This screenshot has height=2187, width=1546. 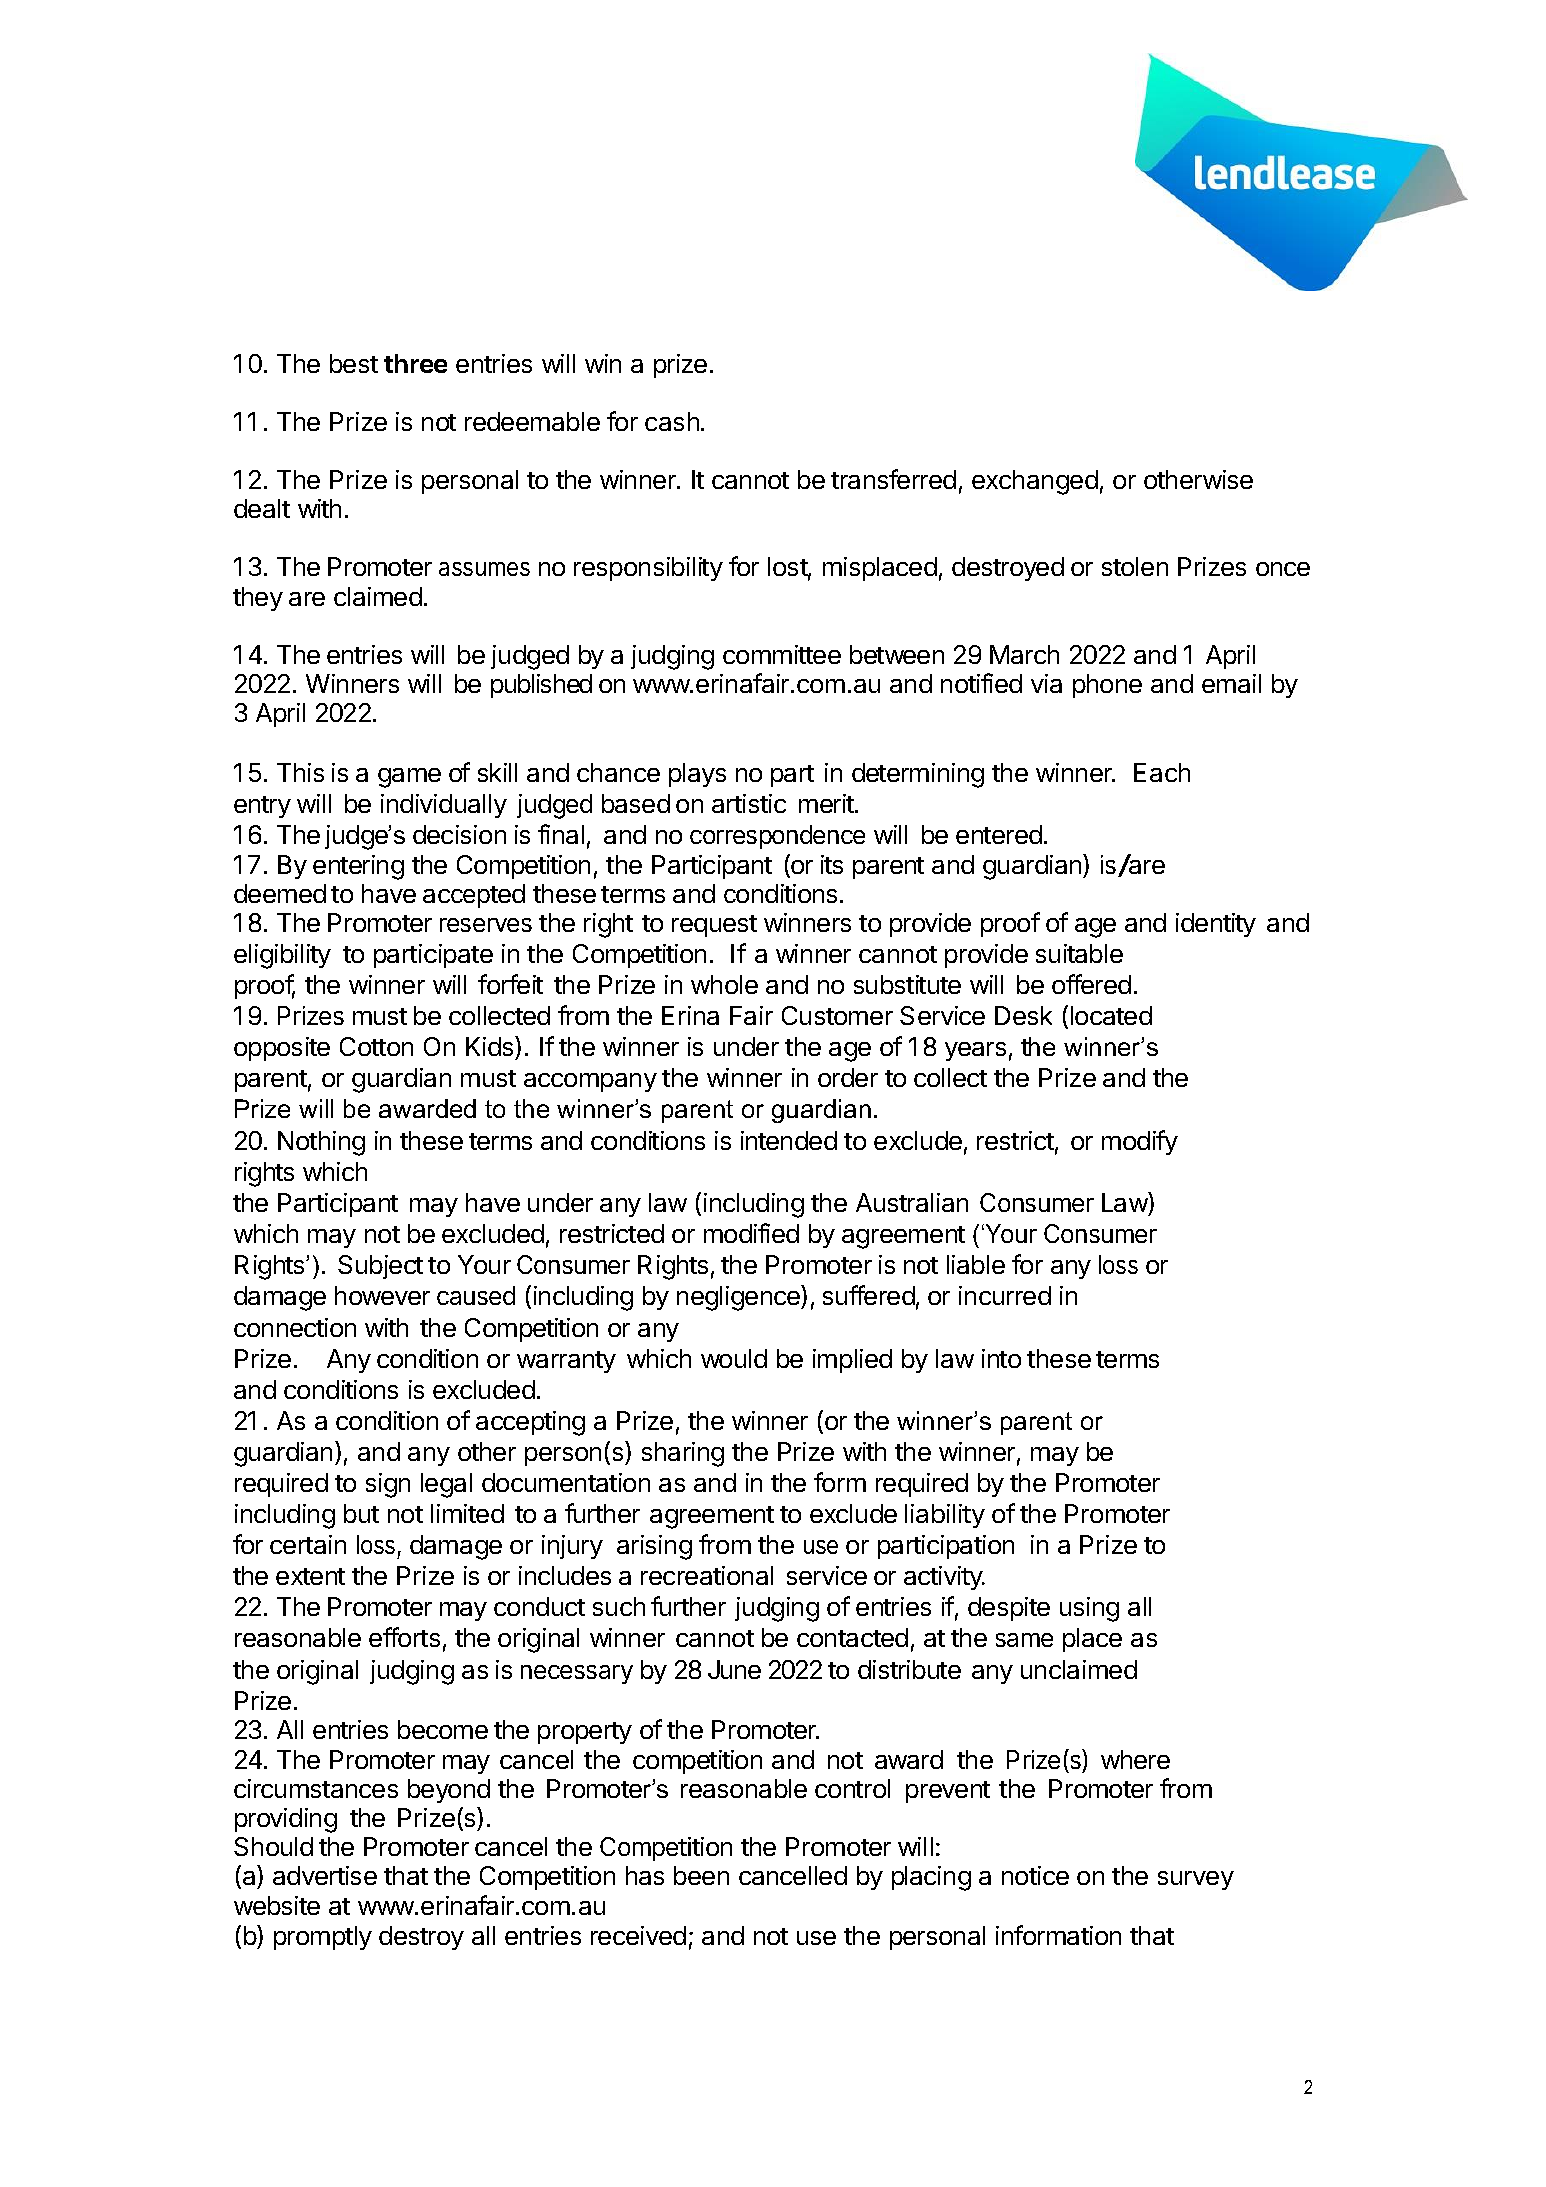 What do you see at coordinates (1035, 482) in the screenshot?
I see `exchanged` at bounding box center [1035, 482].
